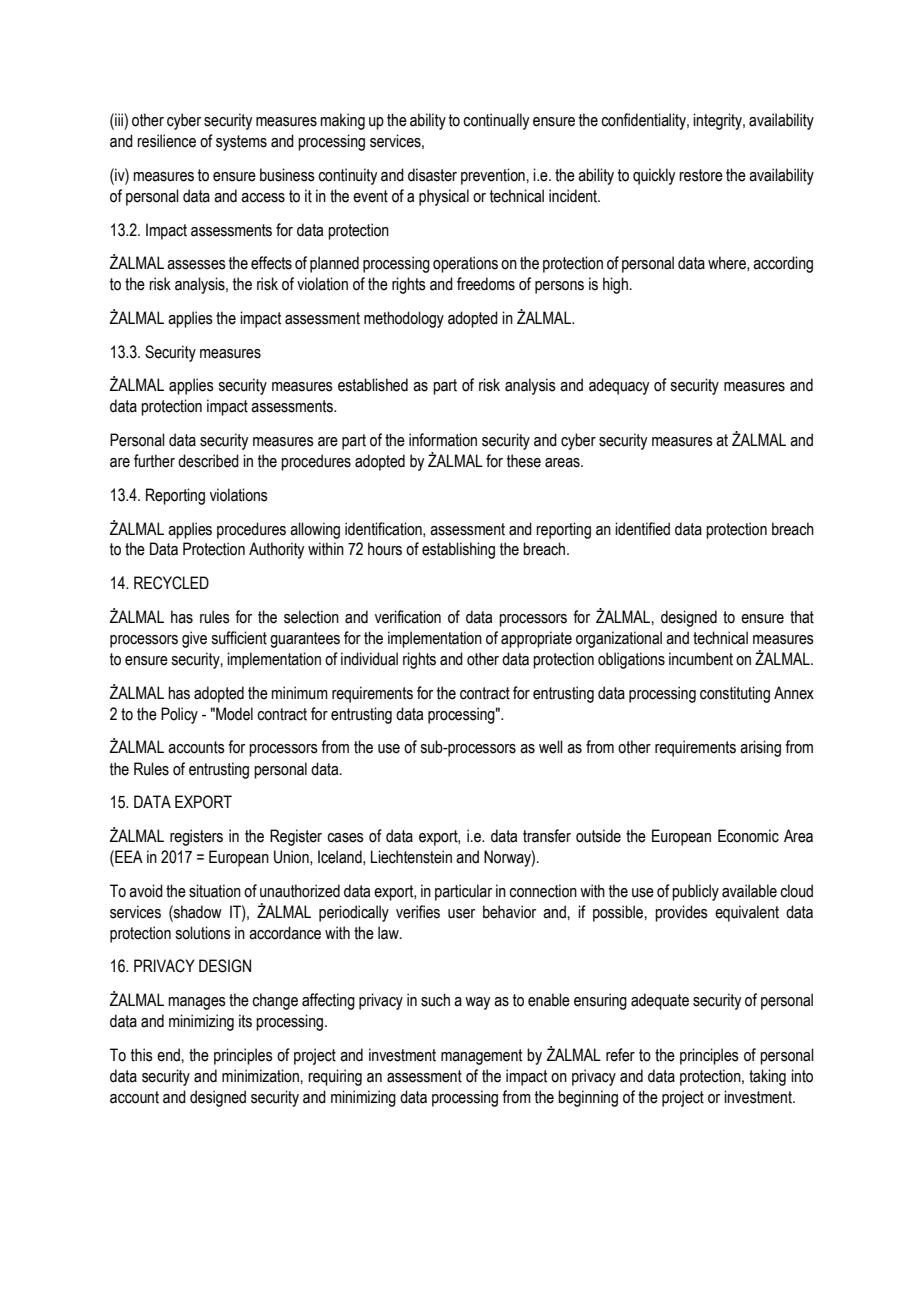 This screenshot has width=924, height=1308. Describe the element at coordinates (215, 891) in the screenshot. I see `situation` at that location.
